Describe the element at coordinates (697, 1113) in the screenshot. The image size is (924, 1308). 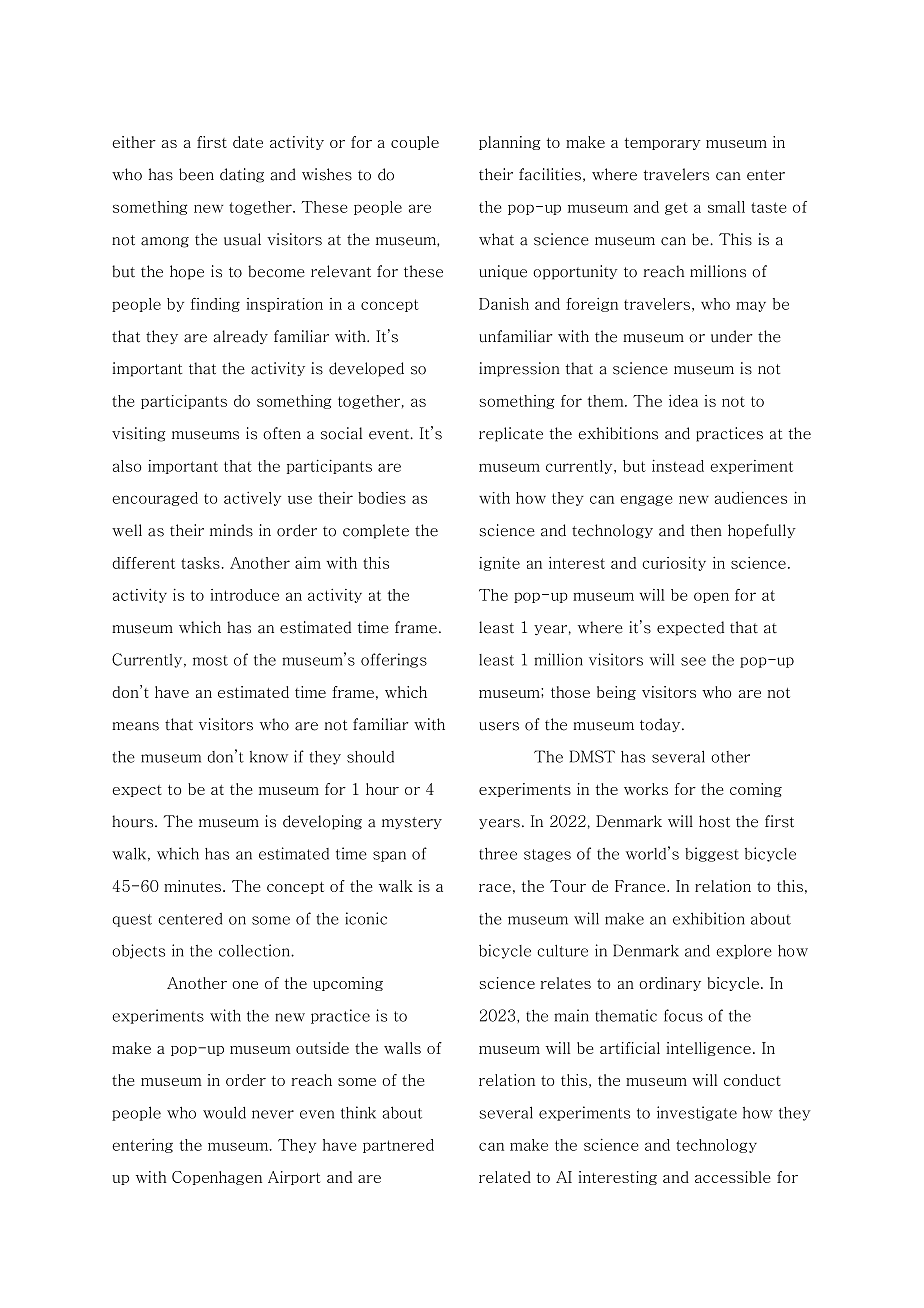
I see `investigate` at that location.
